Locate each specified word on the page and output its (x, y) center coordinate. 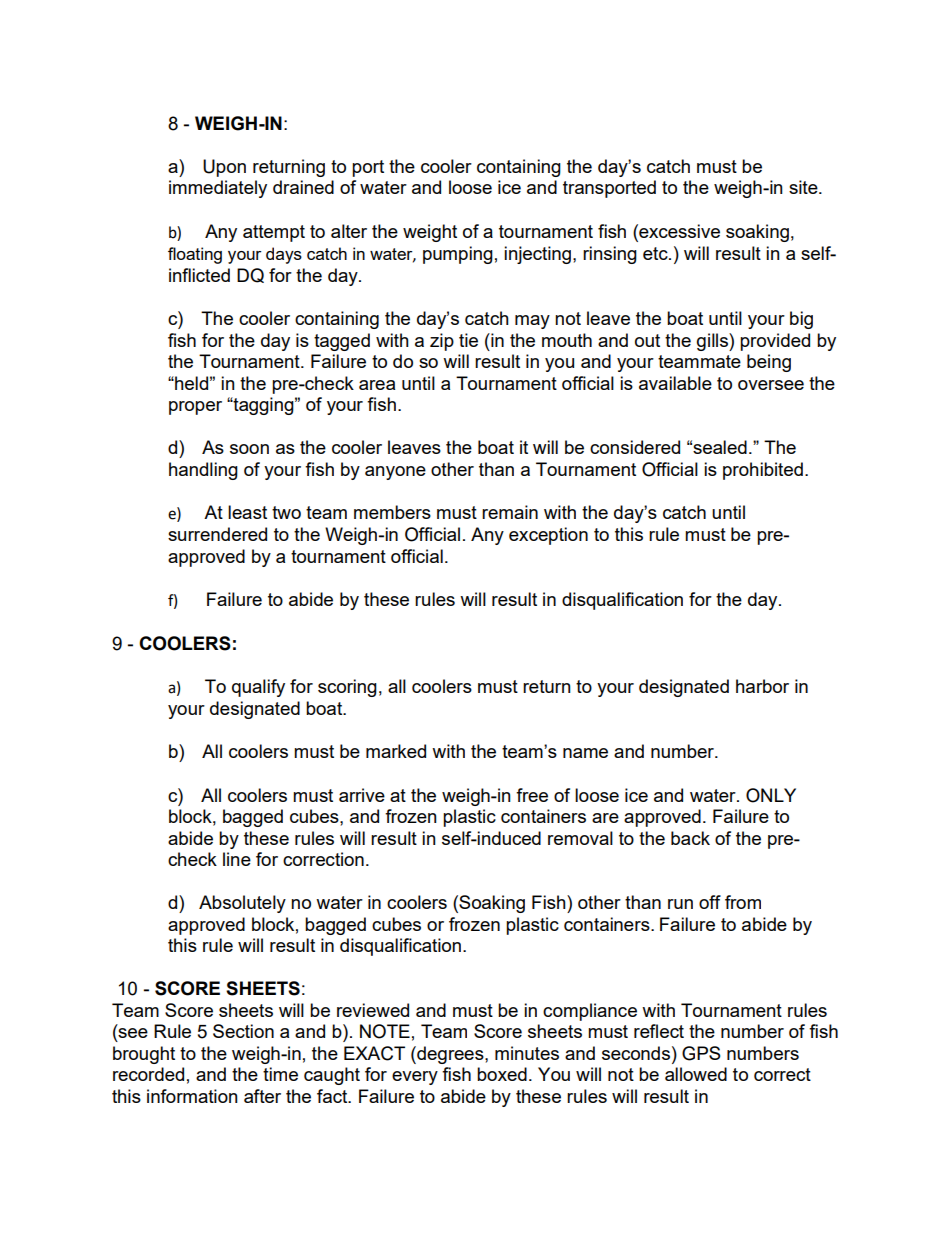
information (192, 1096)
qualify (258, 688)
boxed (502, 1074)
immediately (218, 189)
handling (203, 471)
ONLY (771, 795)
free (532, 795)
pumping (458, 255)
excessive (678, 231)
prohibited (763, 471)
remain (510, 512)
